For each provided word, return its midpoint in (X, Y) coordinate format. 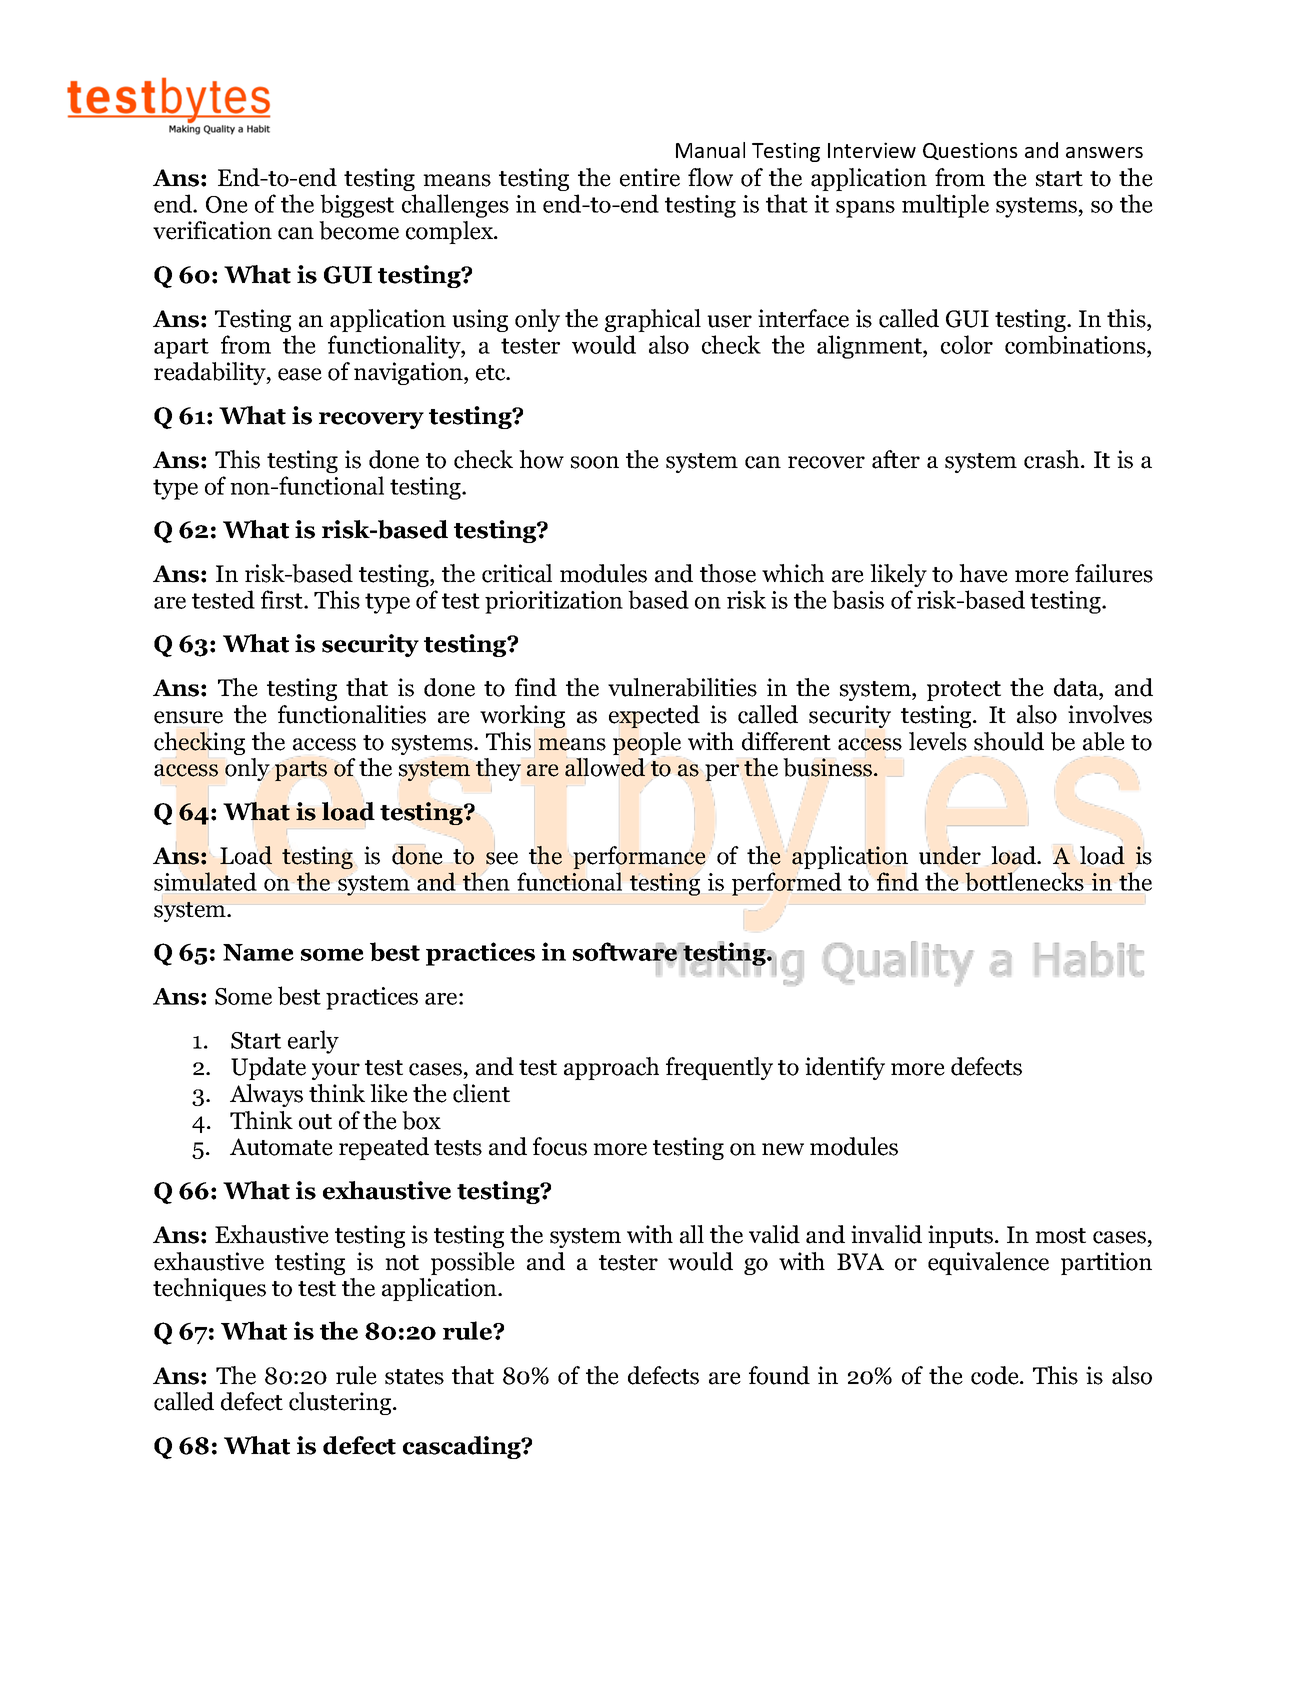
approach (611, 1068)
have (983, 573)
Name (258, 952)
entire (650, 177)
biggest (357, 206)
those (728, 573)
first (283, 599)
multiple (945, 206)
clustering (341, 1403)
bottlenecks (1024, 881)
